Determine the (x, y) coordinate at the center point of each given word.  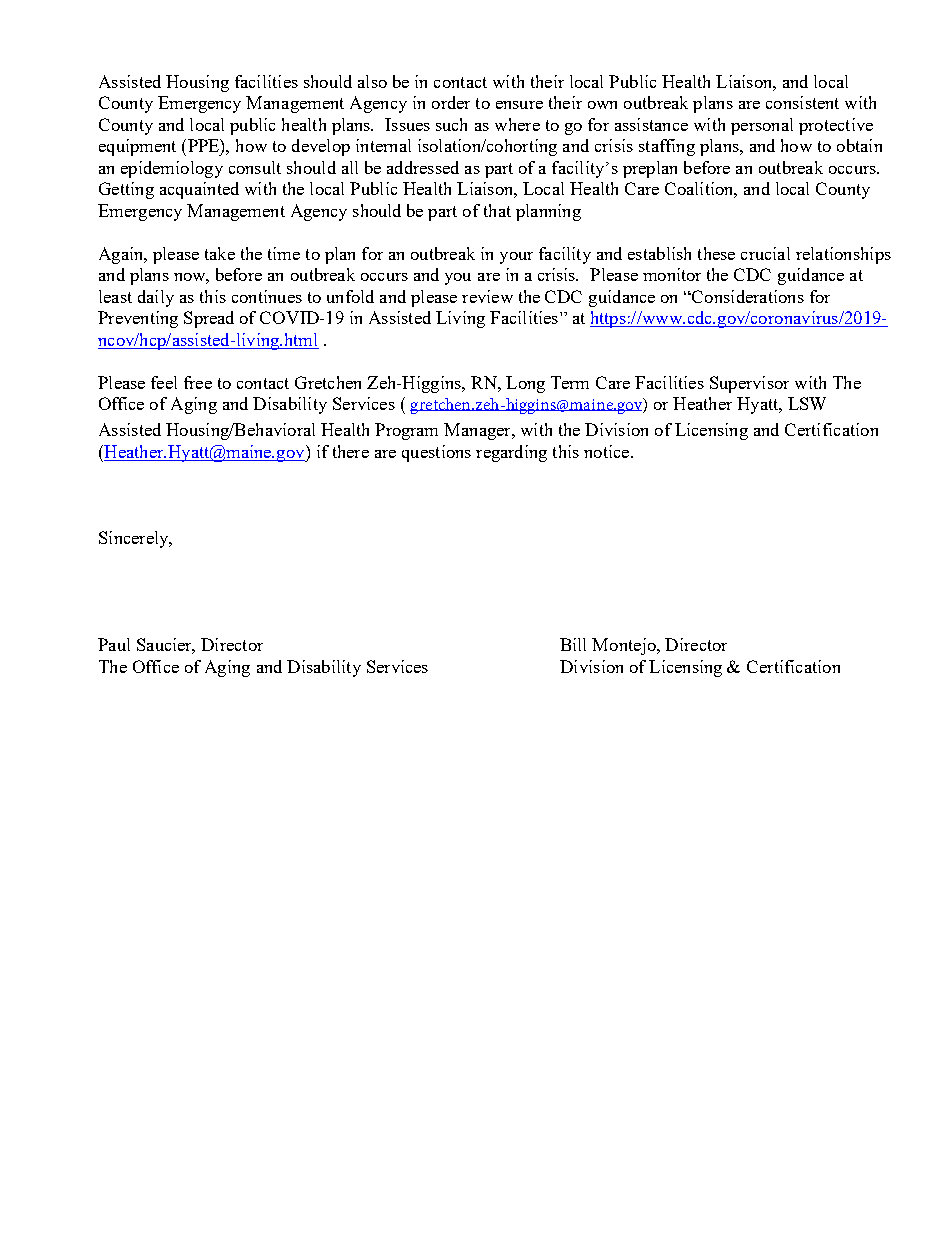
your (516, 258)
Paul (114, 644)
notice (608, 451)
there (351, 451)
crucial (765, 253)
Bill (573, 644)
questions (436, 453)
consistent (802, 102)
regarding (511, 453)
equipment (137, 147)
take (220, 253)
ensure (519, 105)
